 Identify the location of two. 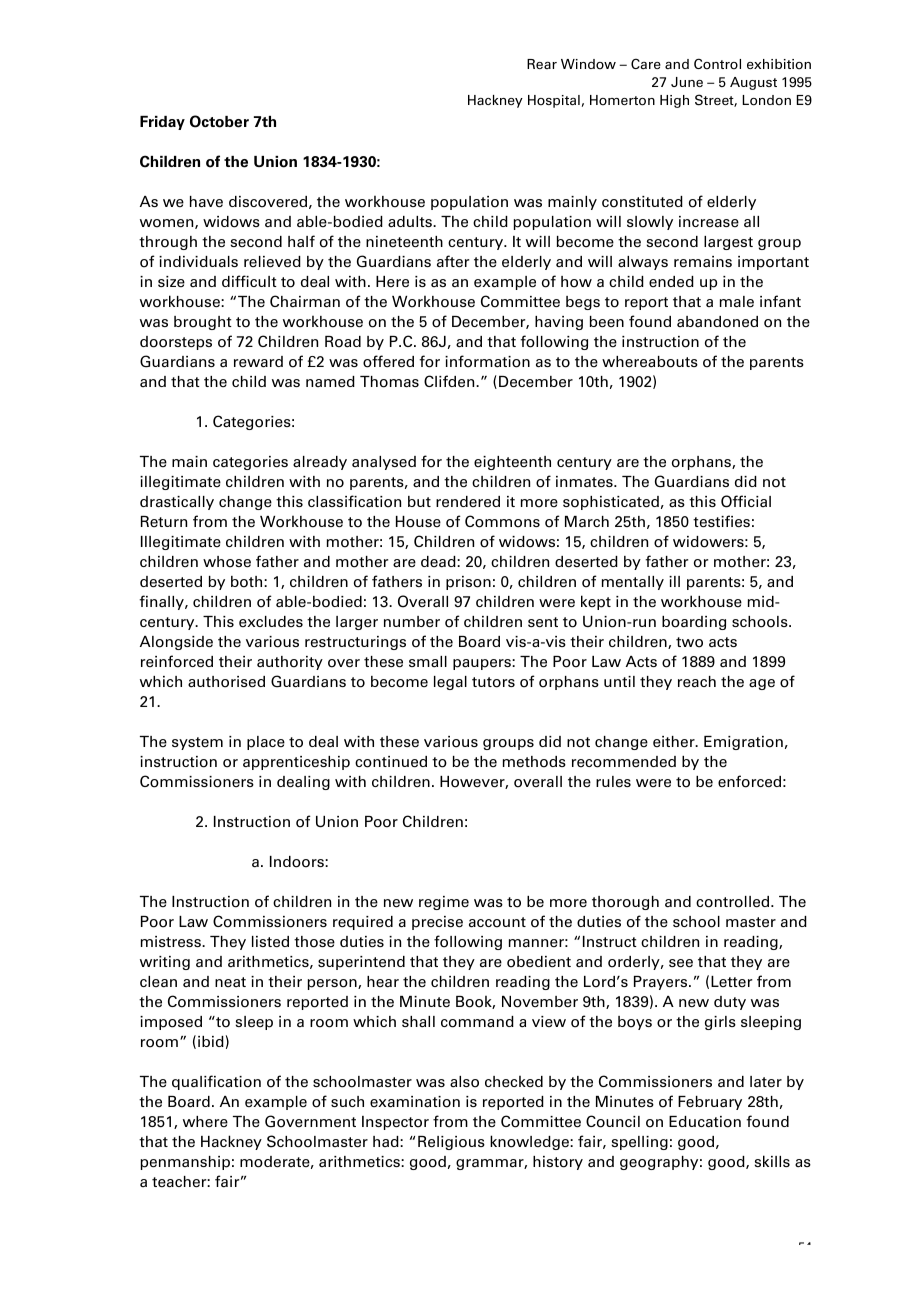
(689, 642).
